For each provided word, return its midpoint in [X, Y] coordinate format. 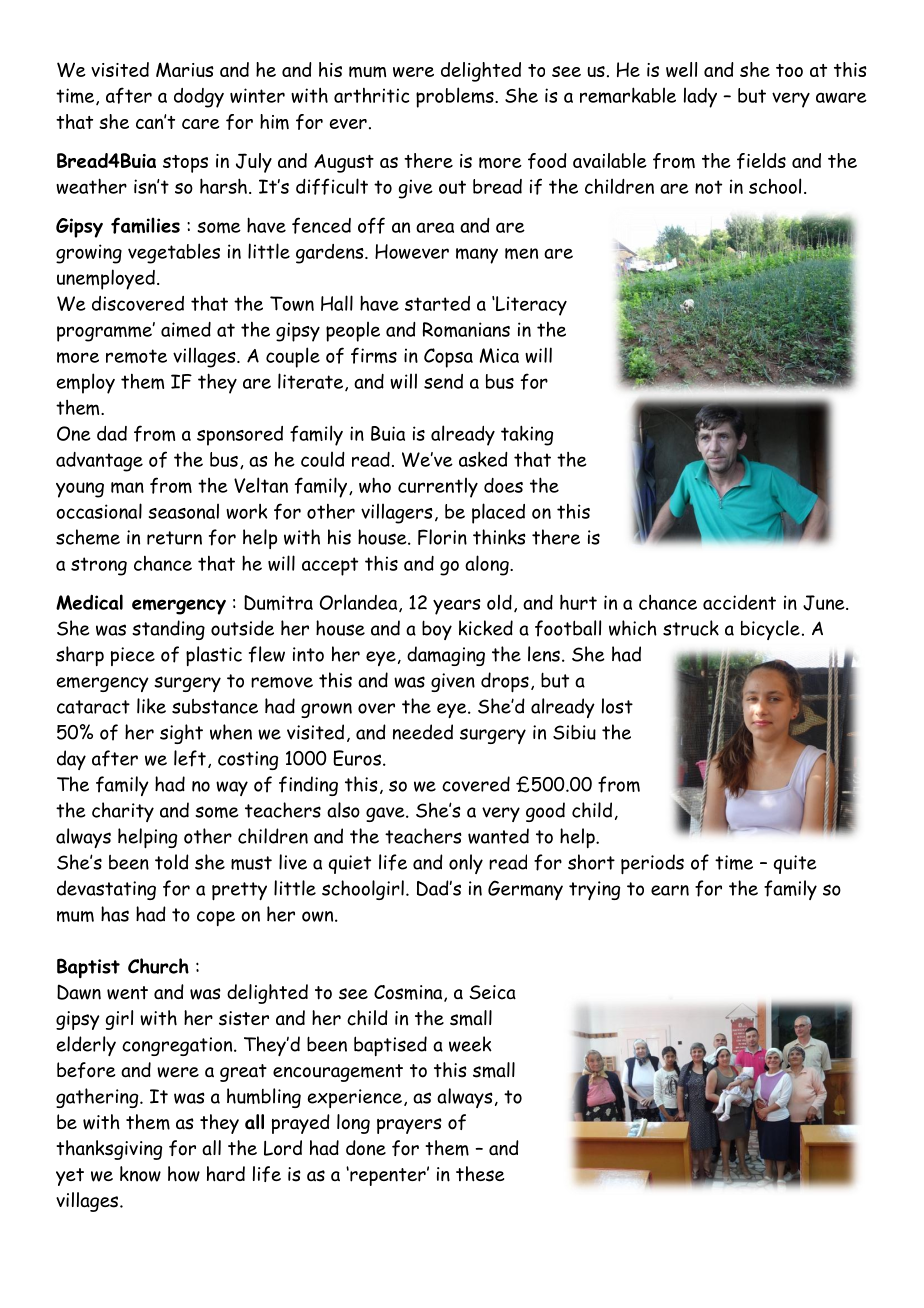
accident [739, 602]
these [480, 1174]
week [470, 1044]
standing [168, 630]
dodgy [199, 98]
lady [700, 97]
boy [437, 630]
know [140, 1174]
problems [456, 97]
